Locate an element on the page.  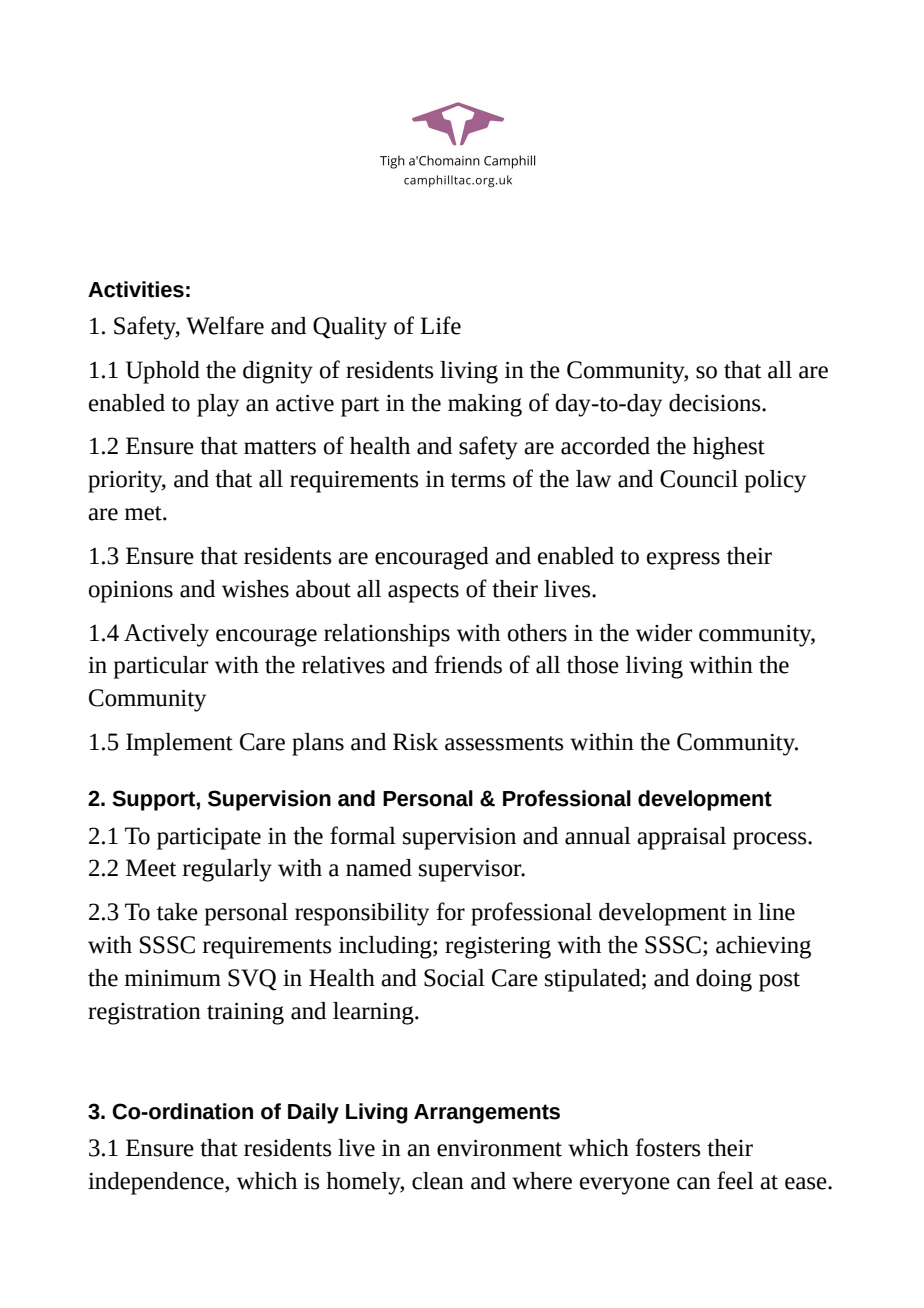
doing is located at coordinates (724, 980).
